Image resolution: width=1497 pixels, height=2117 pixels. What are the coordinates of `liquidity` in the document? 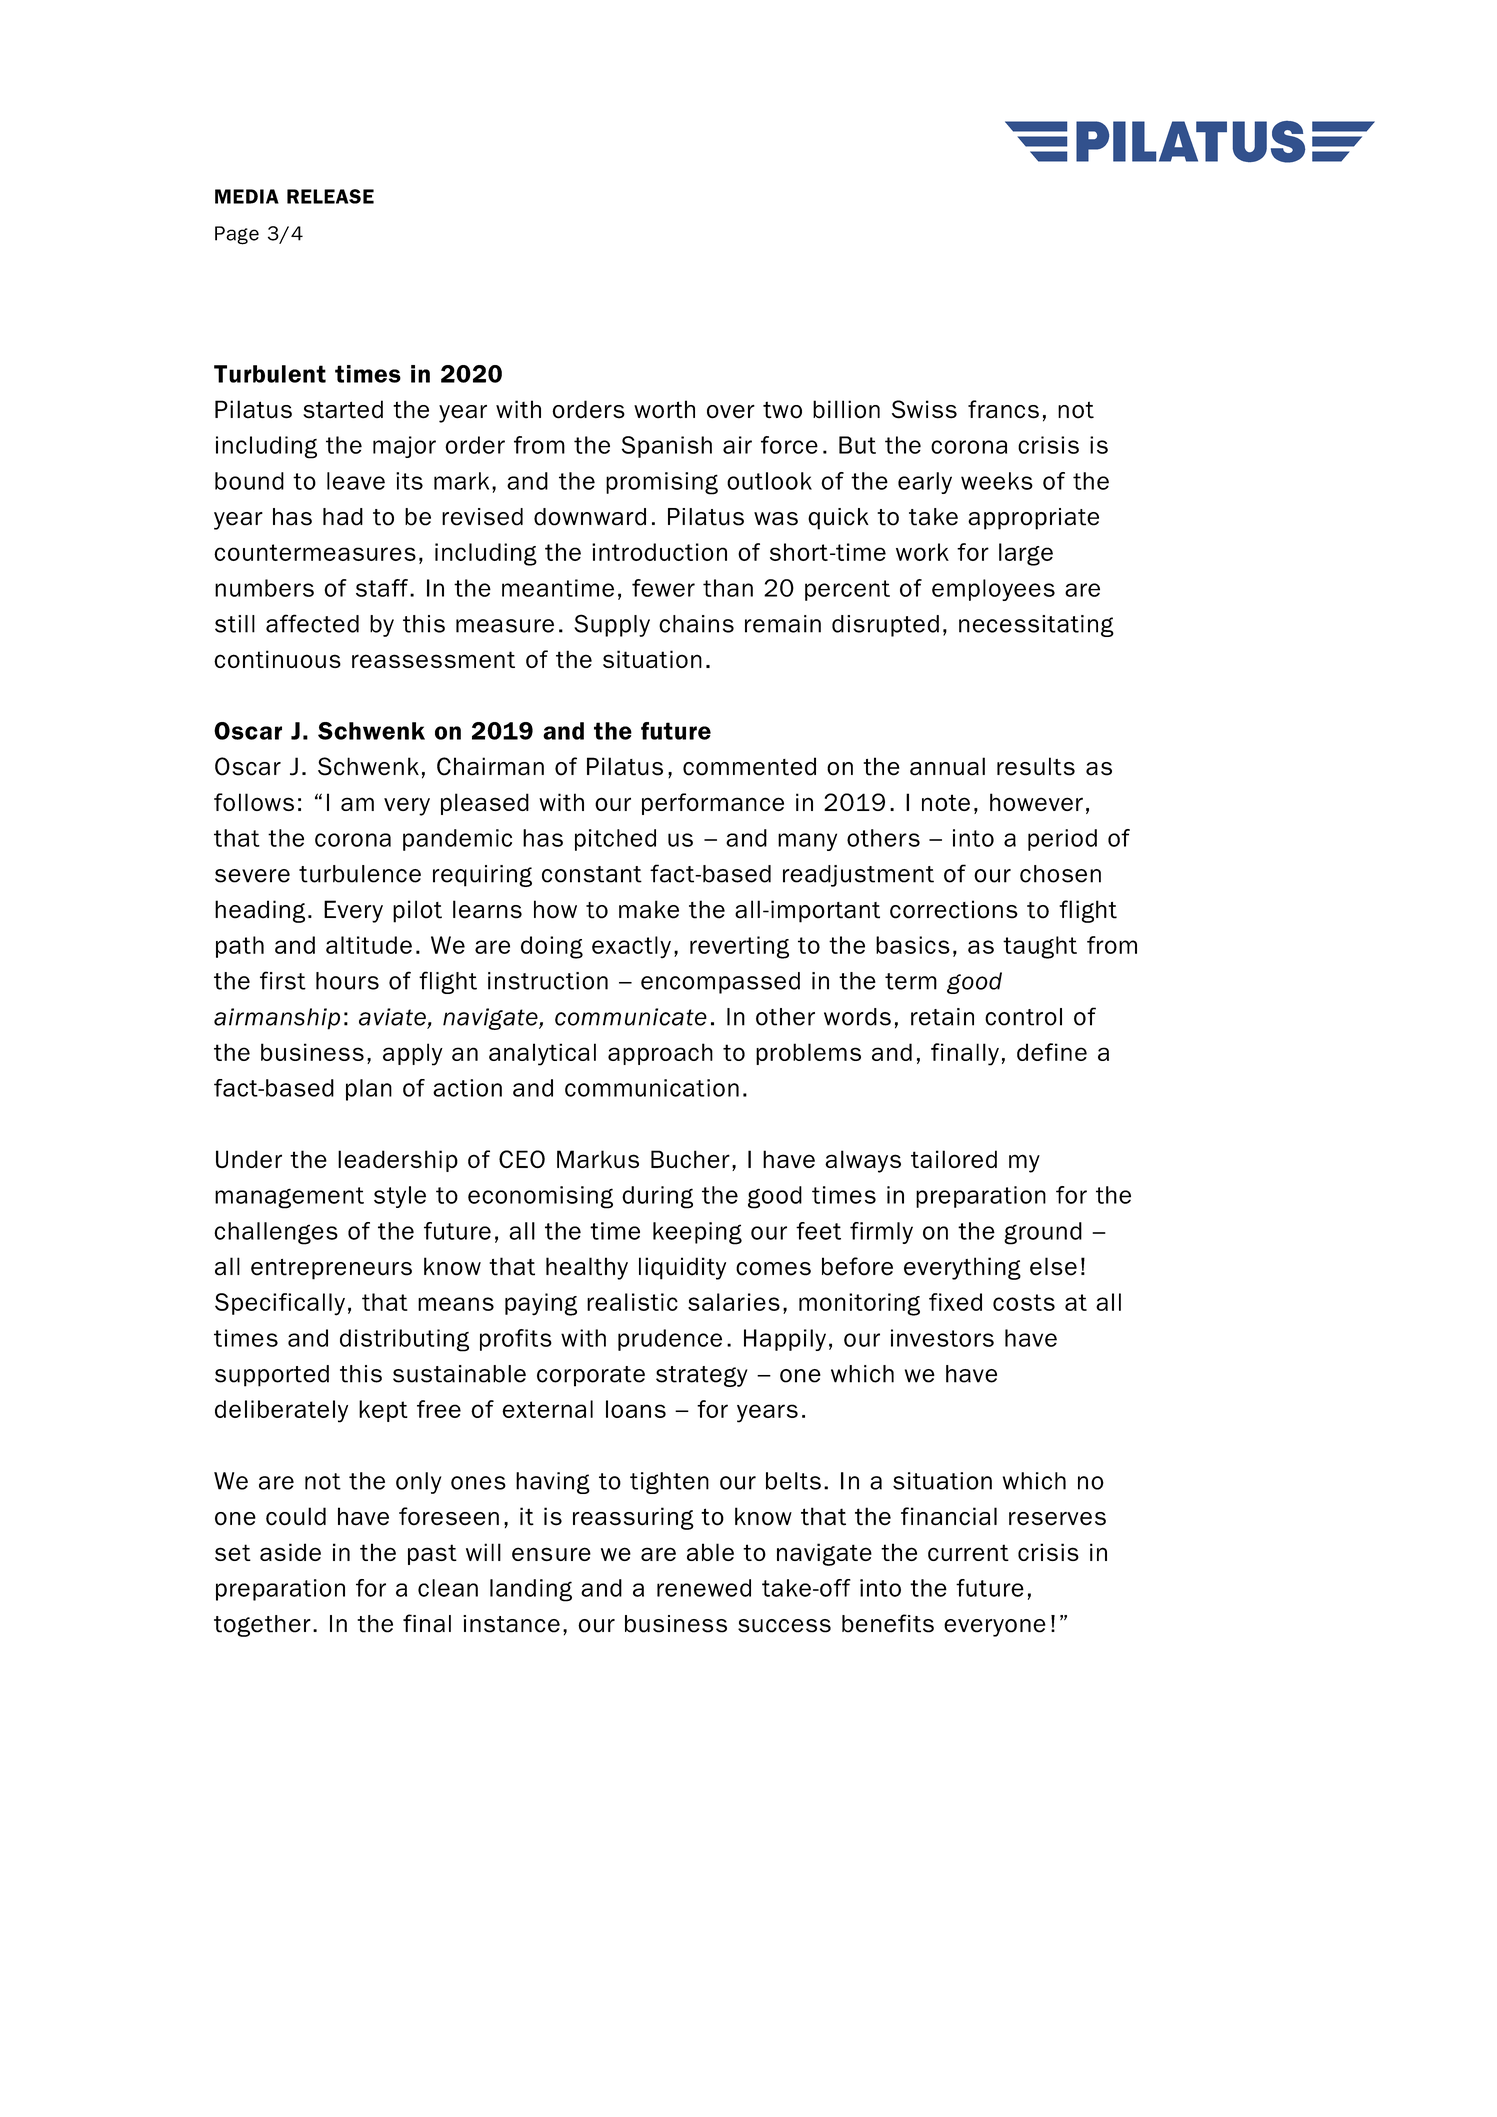 It's located at (682, 1268).
